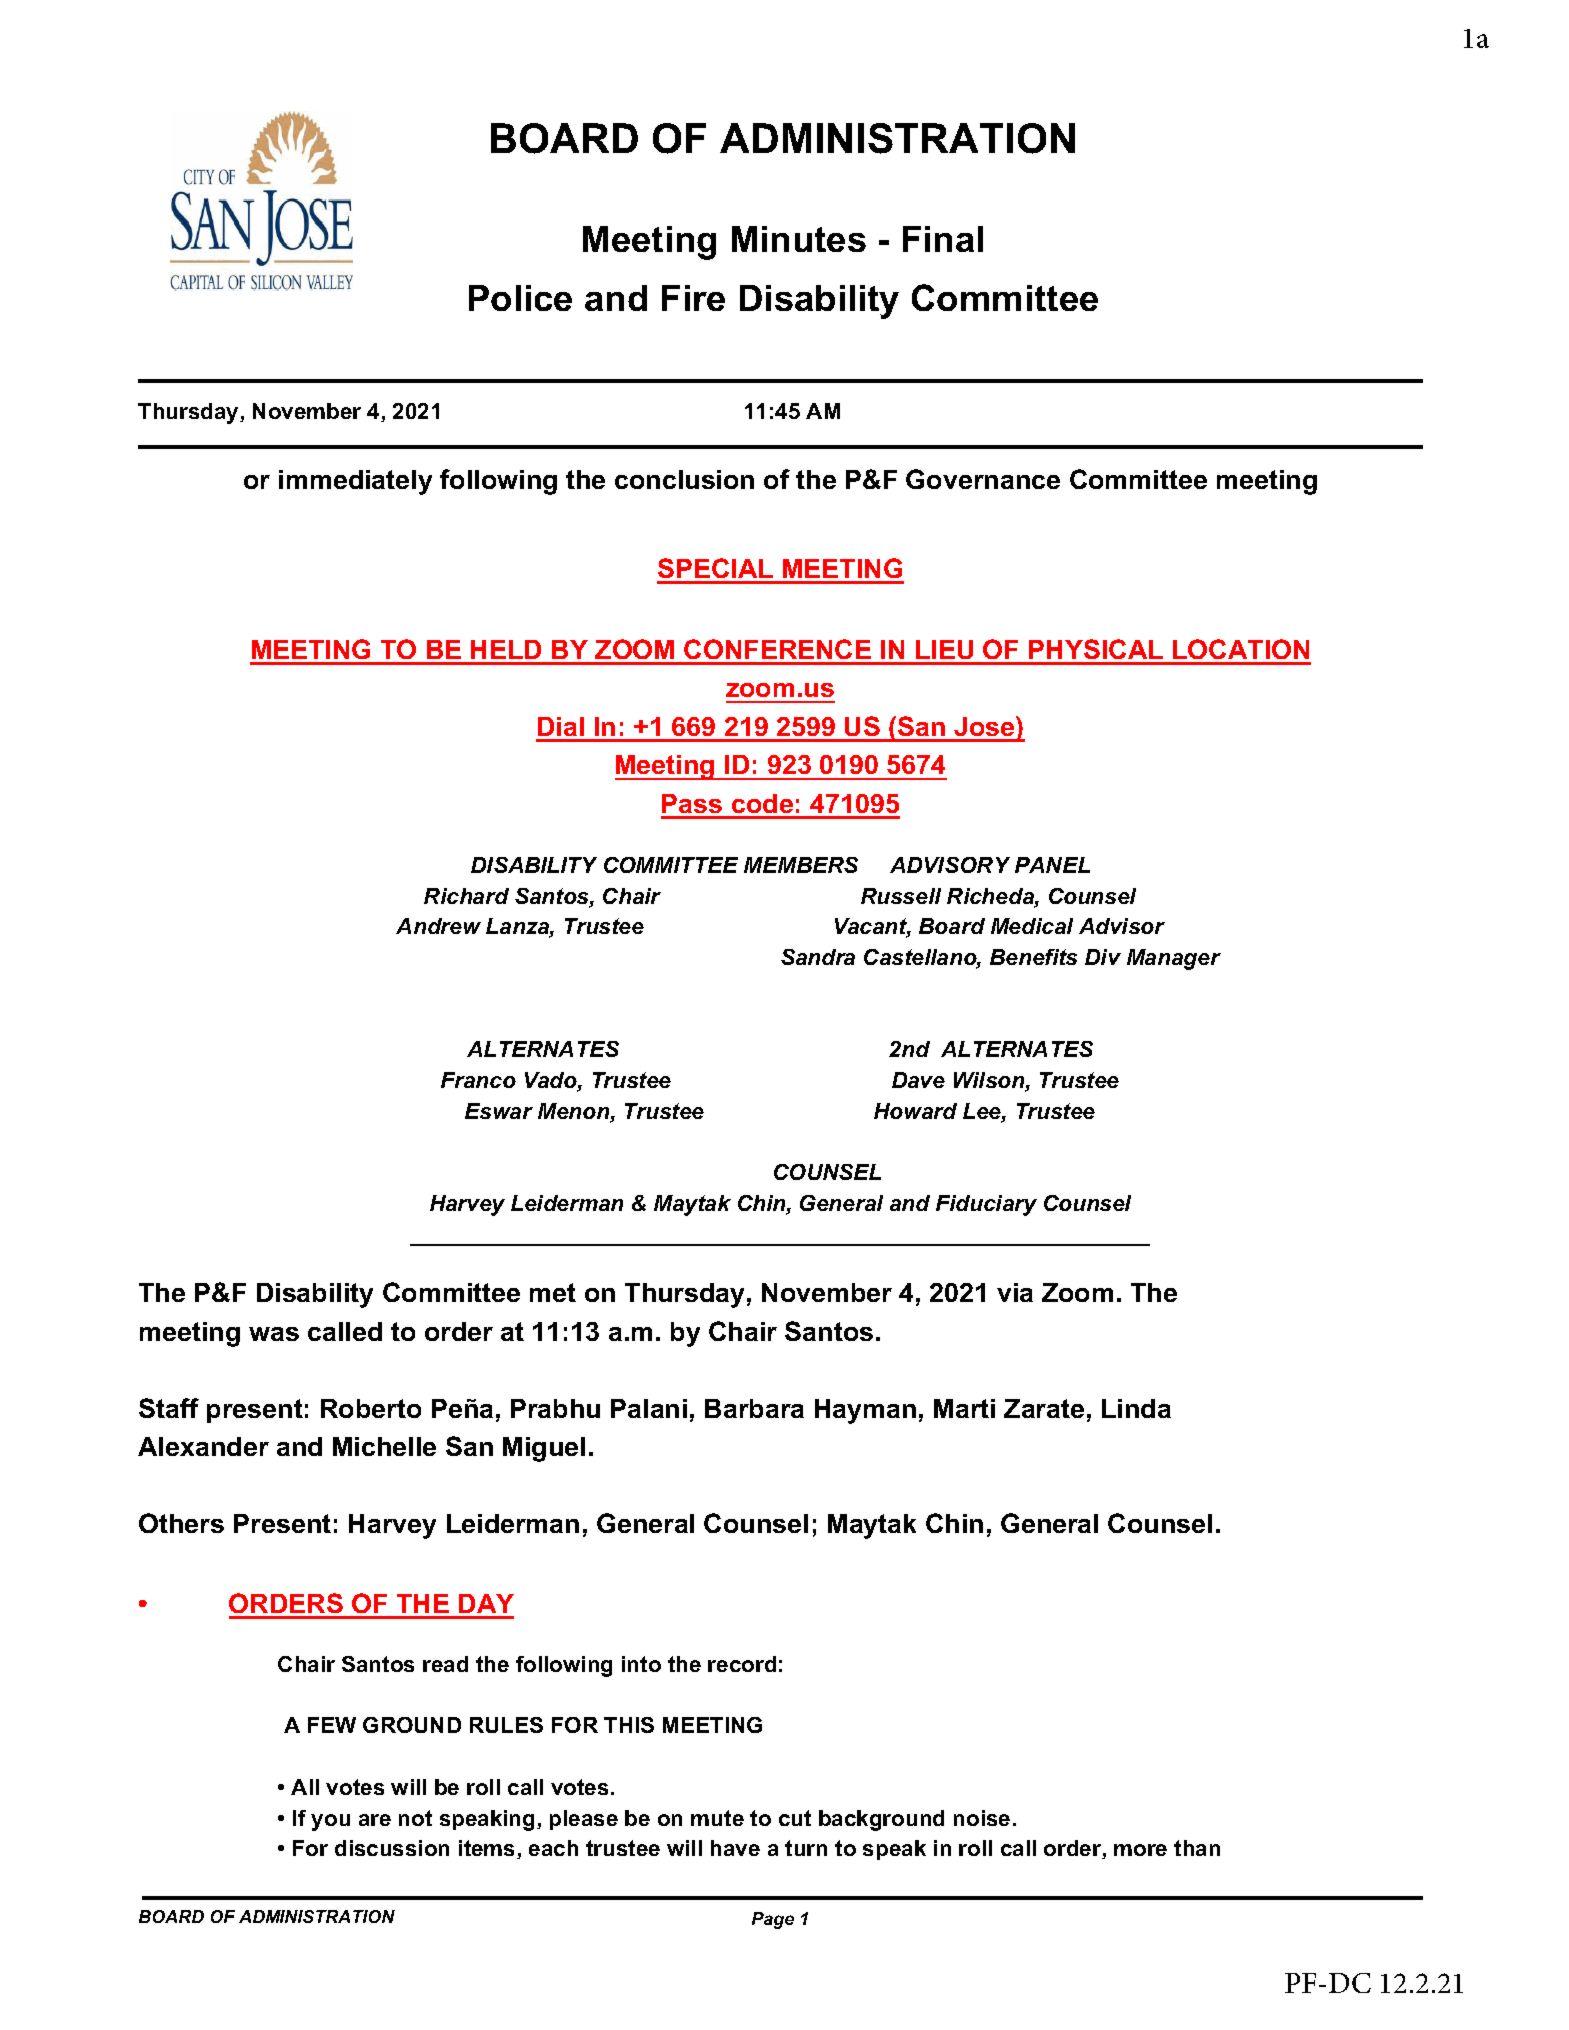 The width and height of the screenshot is (1569, 2030). I want to click on more, so click(1140, 1850).
